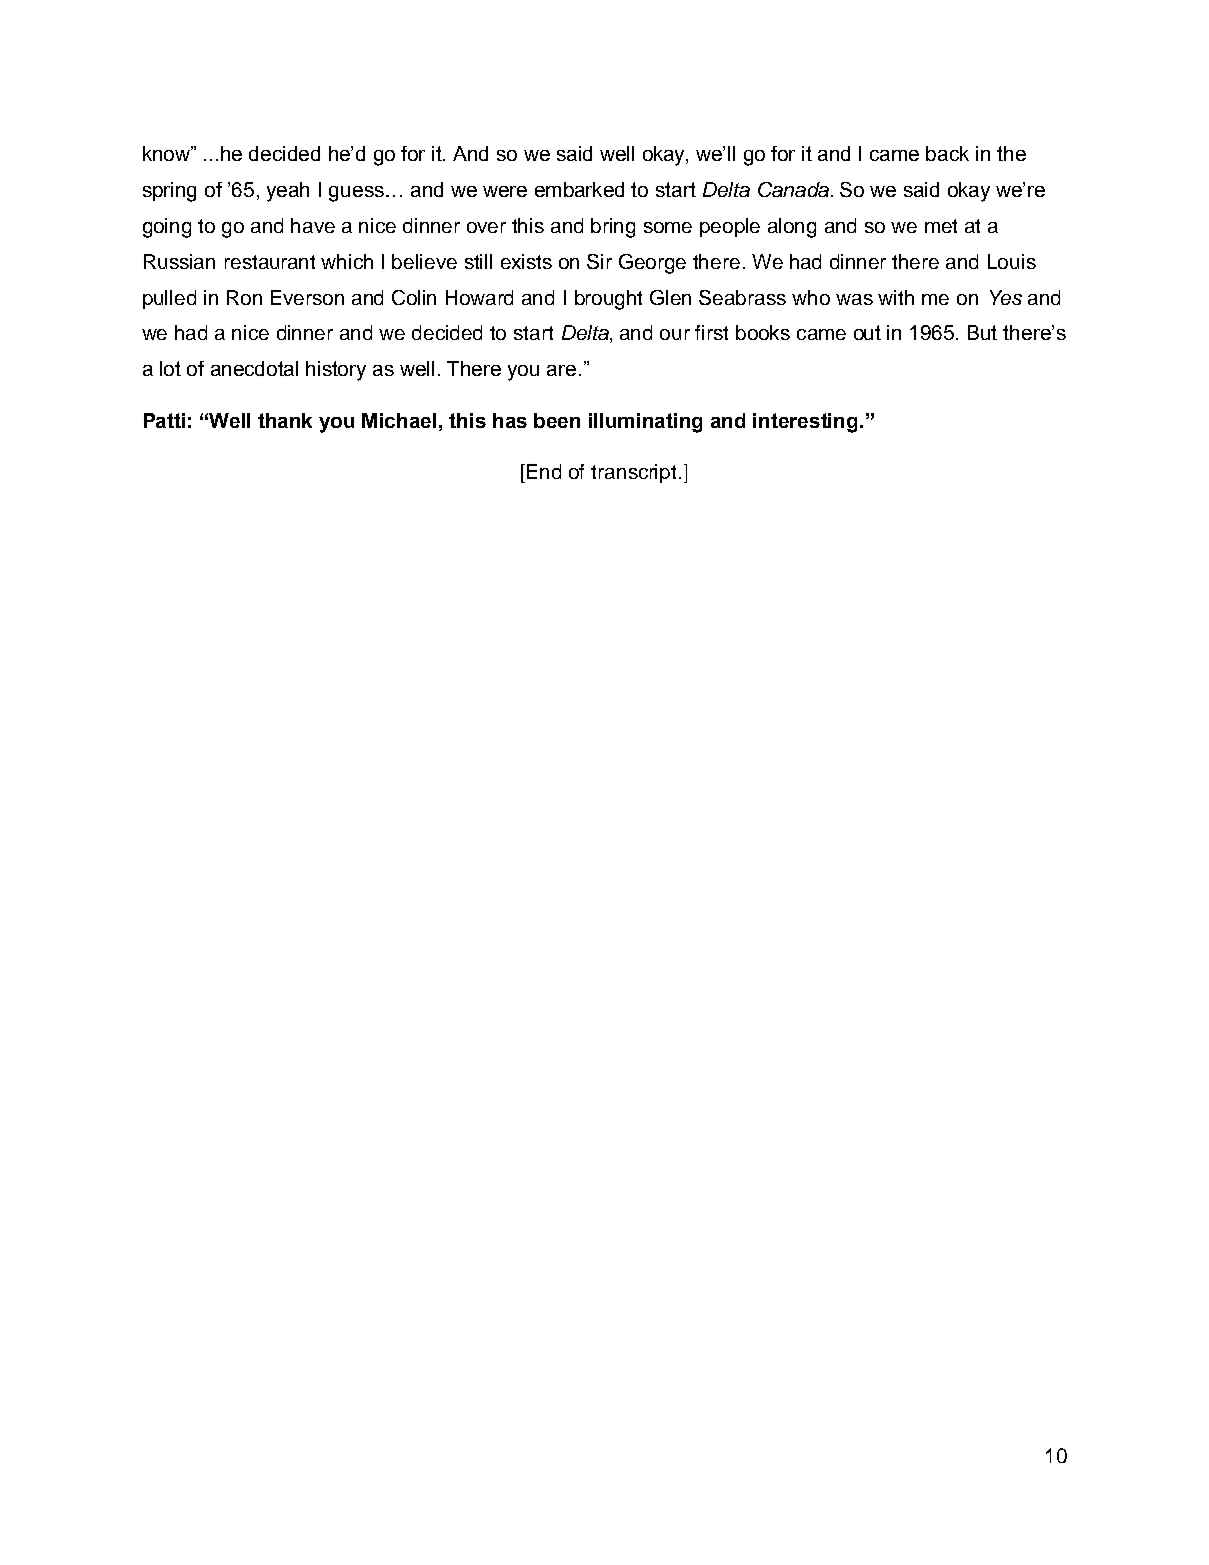  Describe the element at coordinates (313, 225) in the screenshot. I see `have` at that location.
